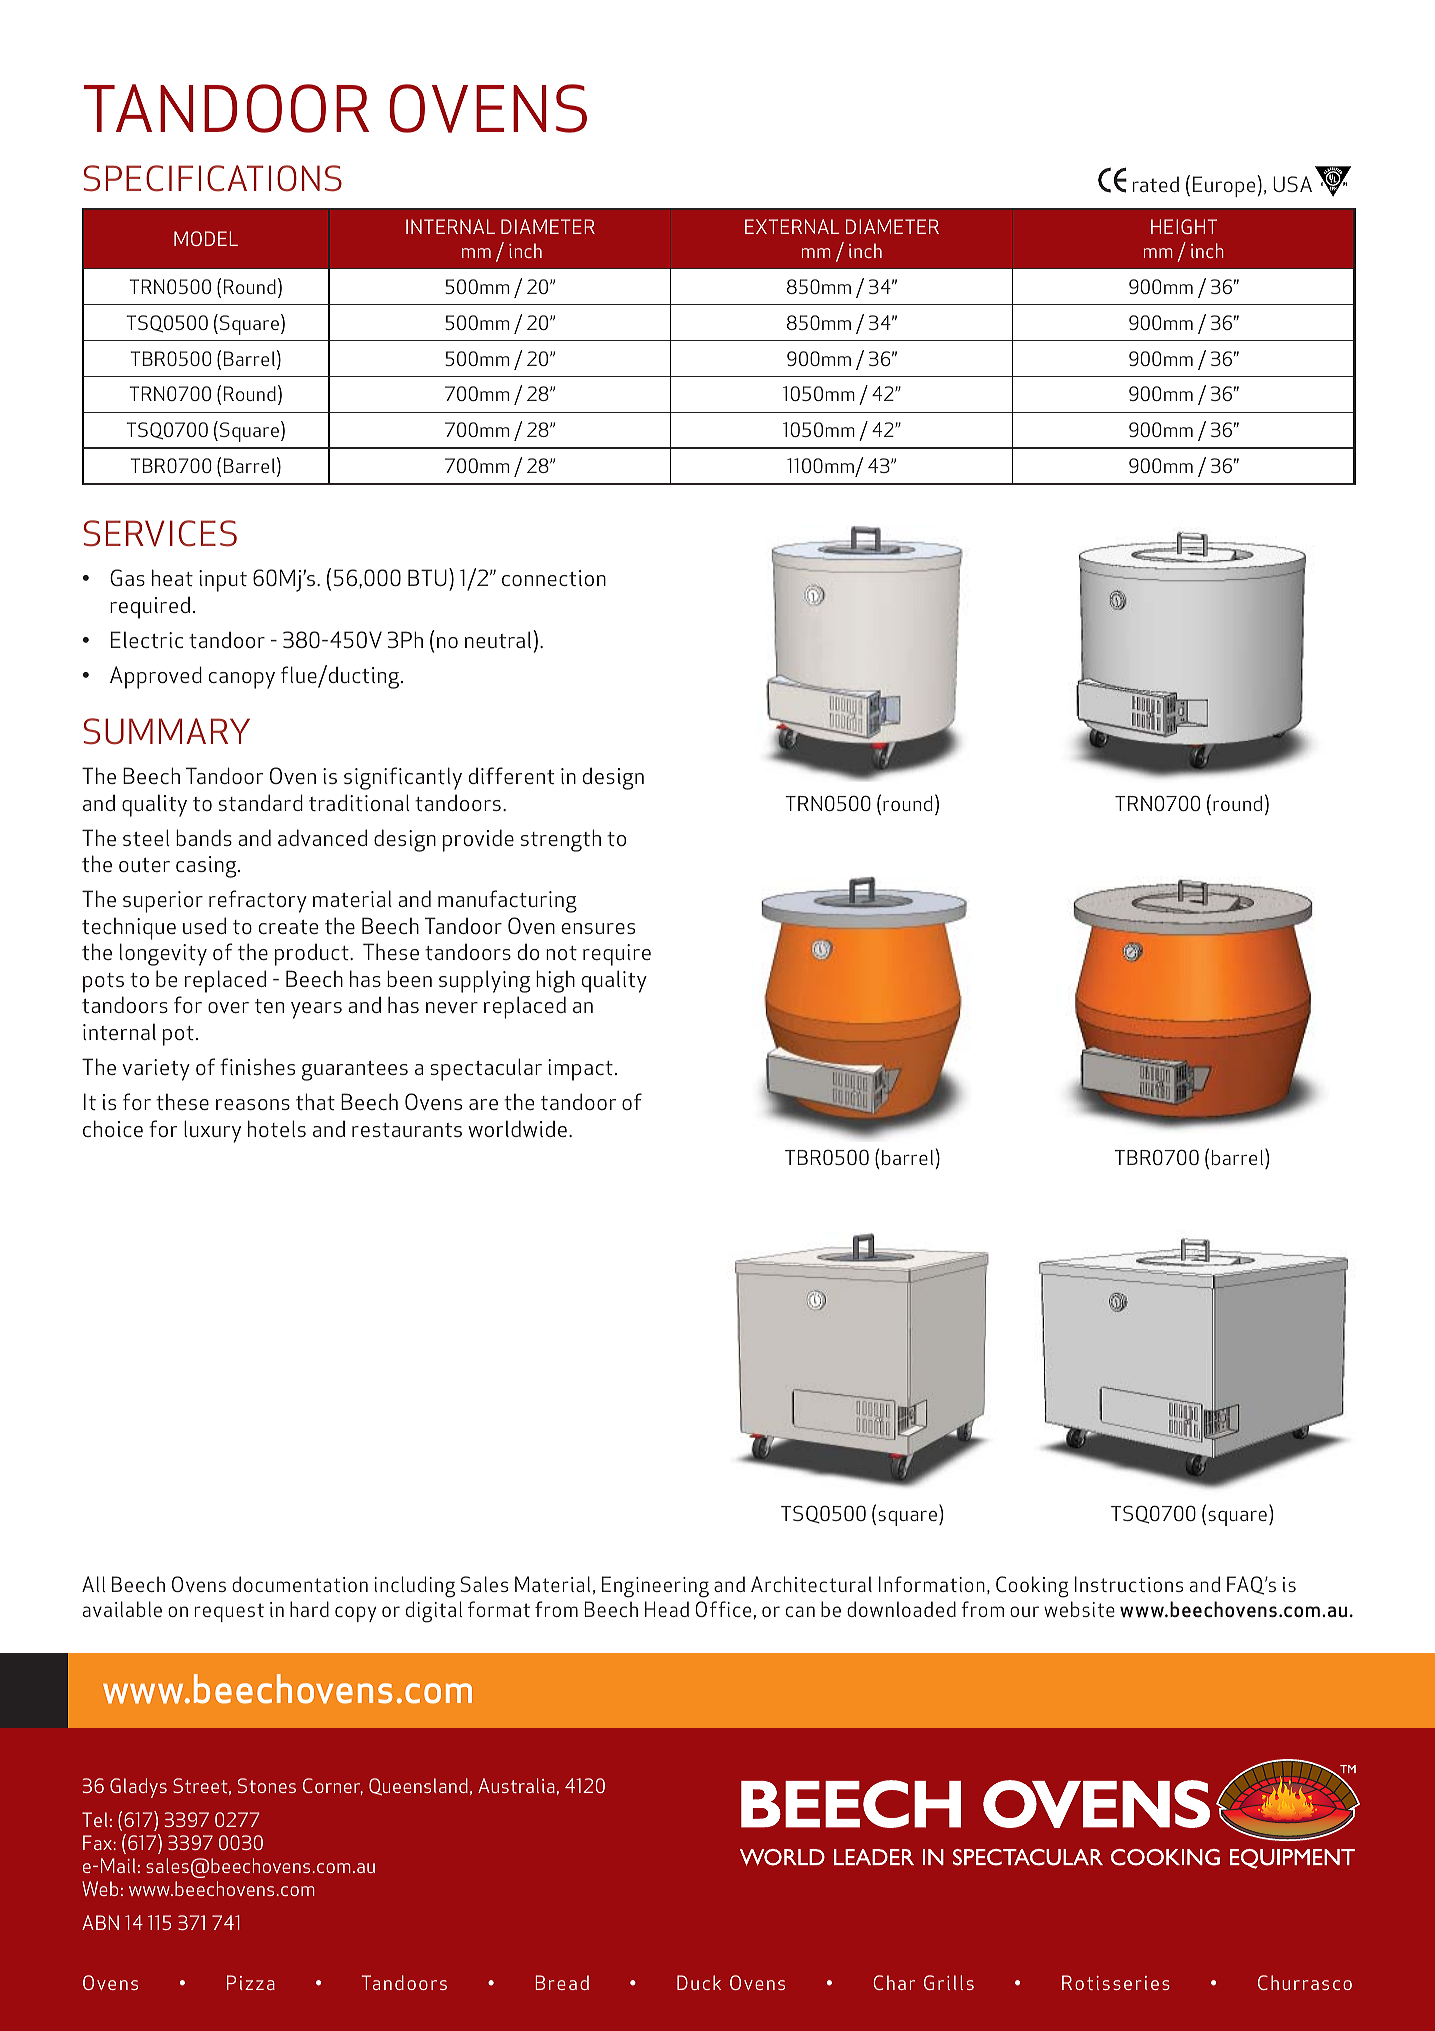 This screenshot has height=2031, width=1435. I want to click on MODEL, so click(206, 238).
